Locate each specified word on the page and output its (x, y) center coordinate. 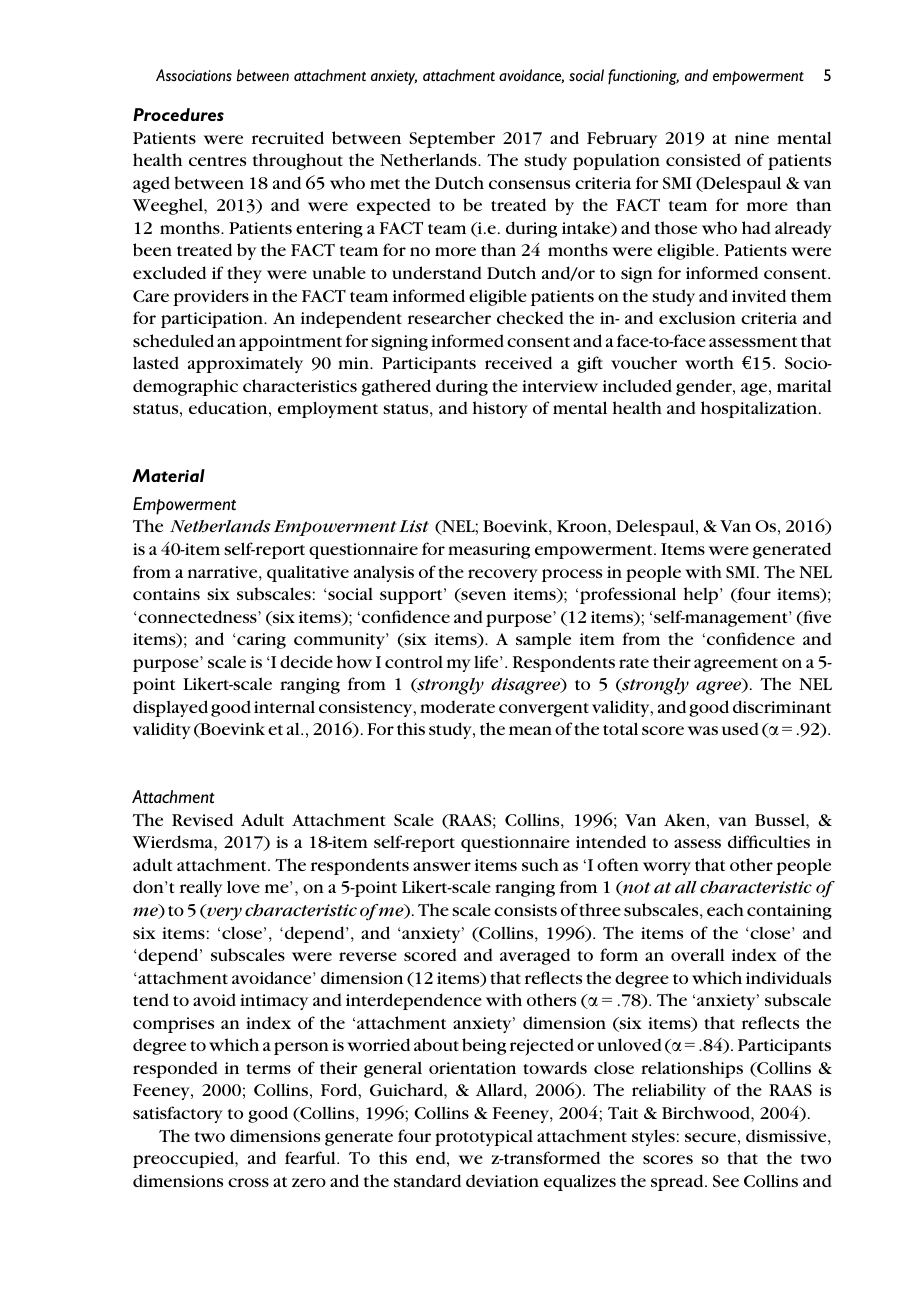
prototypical (484, 1138)
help (702, 595)
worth (709, 362)
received (518, 362)
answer (442, 866)
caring (260, 641)
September (452, 139)
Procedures (178, 114)
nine (752, 138)
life (487, 661)
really (201, 888)
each (725, 909)
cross (248, 1182)
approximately (245, 365)
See (726, 1181)
